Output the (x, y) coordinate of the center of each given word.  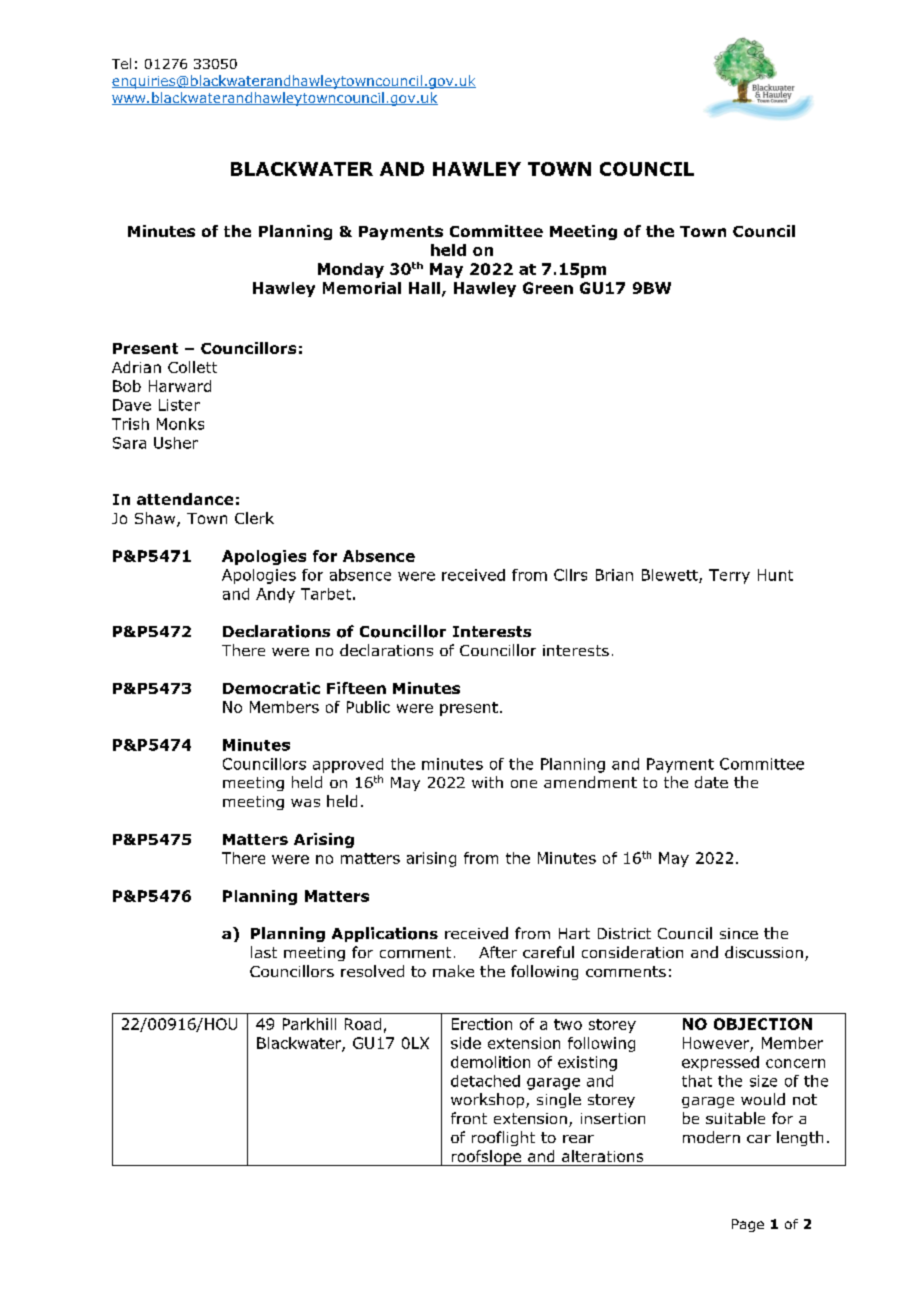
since (739, 933)
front (469, 1118)
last (264, 952)
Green (548, 288)
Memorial (362, 288)
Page (748, 1225)
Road (363, 1024)
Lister (179, 405)
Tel (121, 63)
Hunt (775, 575)
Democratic (271, 688)
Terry (729, 576)
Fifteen (356, 688)
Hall (424, 288)
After (498, 952)
